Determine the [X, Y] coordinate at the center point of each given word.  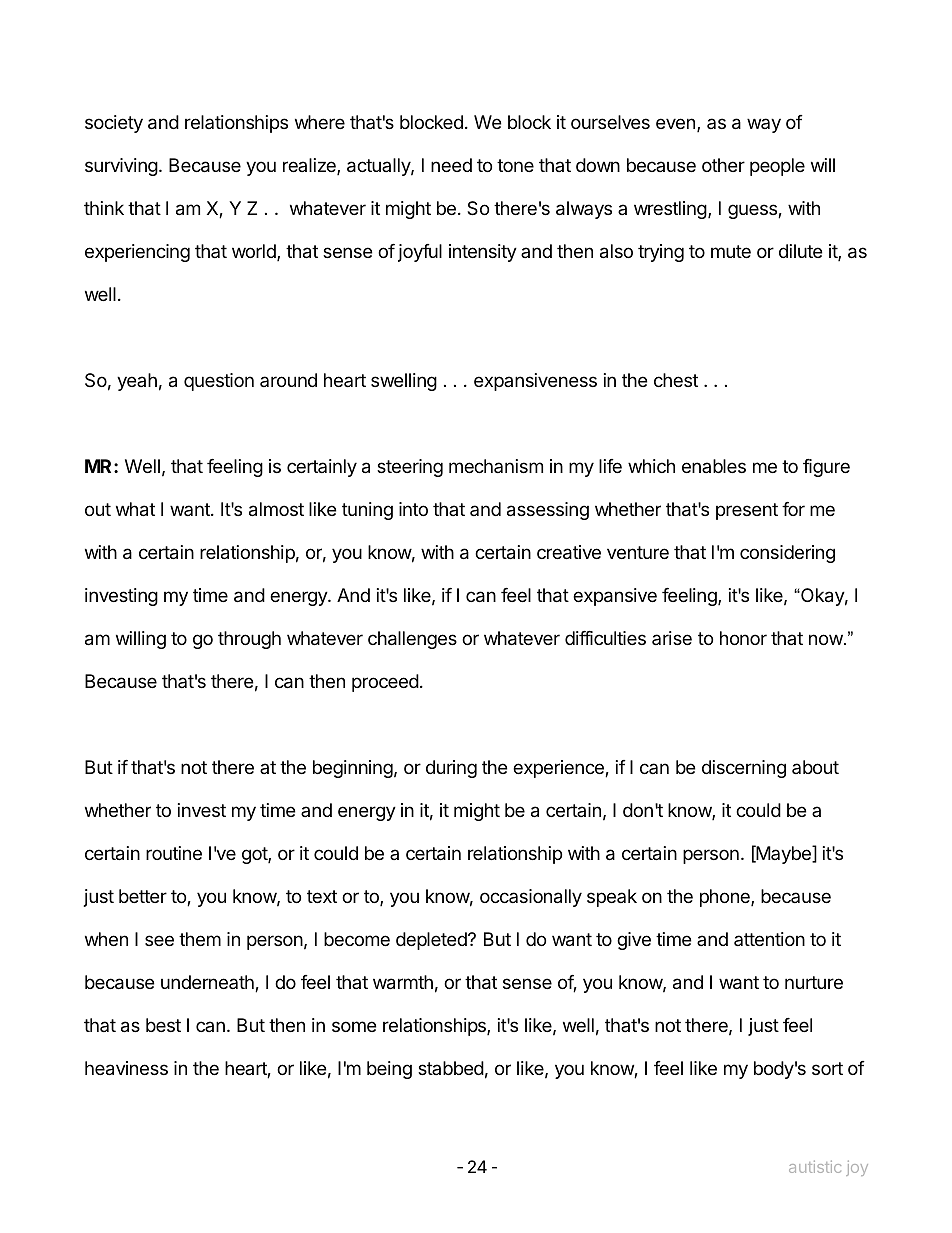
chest [676, 380]
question [219, 382]
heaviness [126, 1068]
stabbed [451, 1068]
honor [743, 638]
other [723, 165]
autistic [815, 1166]
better [143, 896]
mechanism [496, 466]
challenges [412, 640]
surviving [121, 167]
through [249, 640]
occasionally [531, 898]
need [451, 165]
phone [726, 898]
